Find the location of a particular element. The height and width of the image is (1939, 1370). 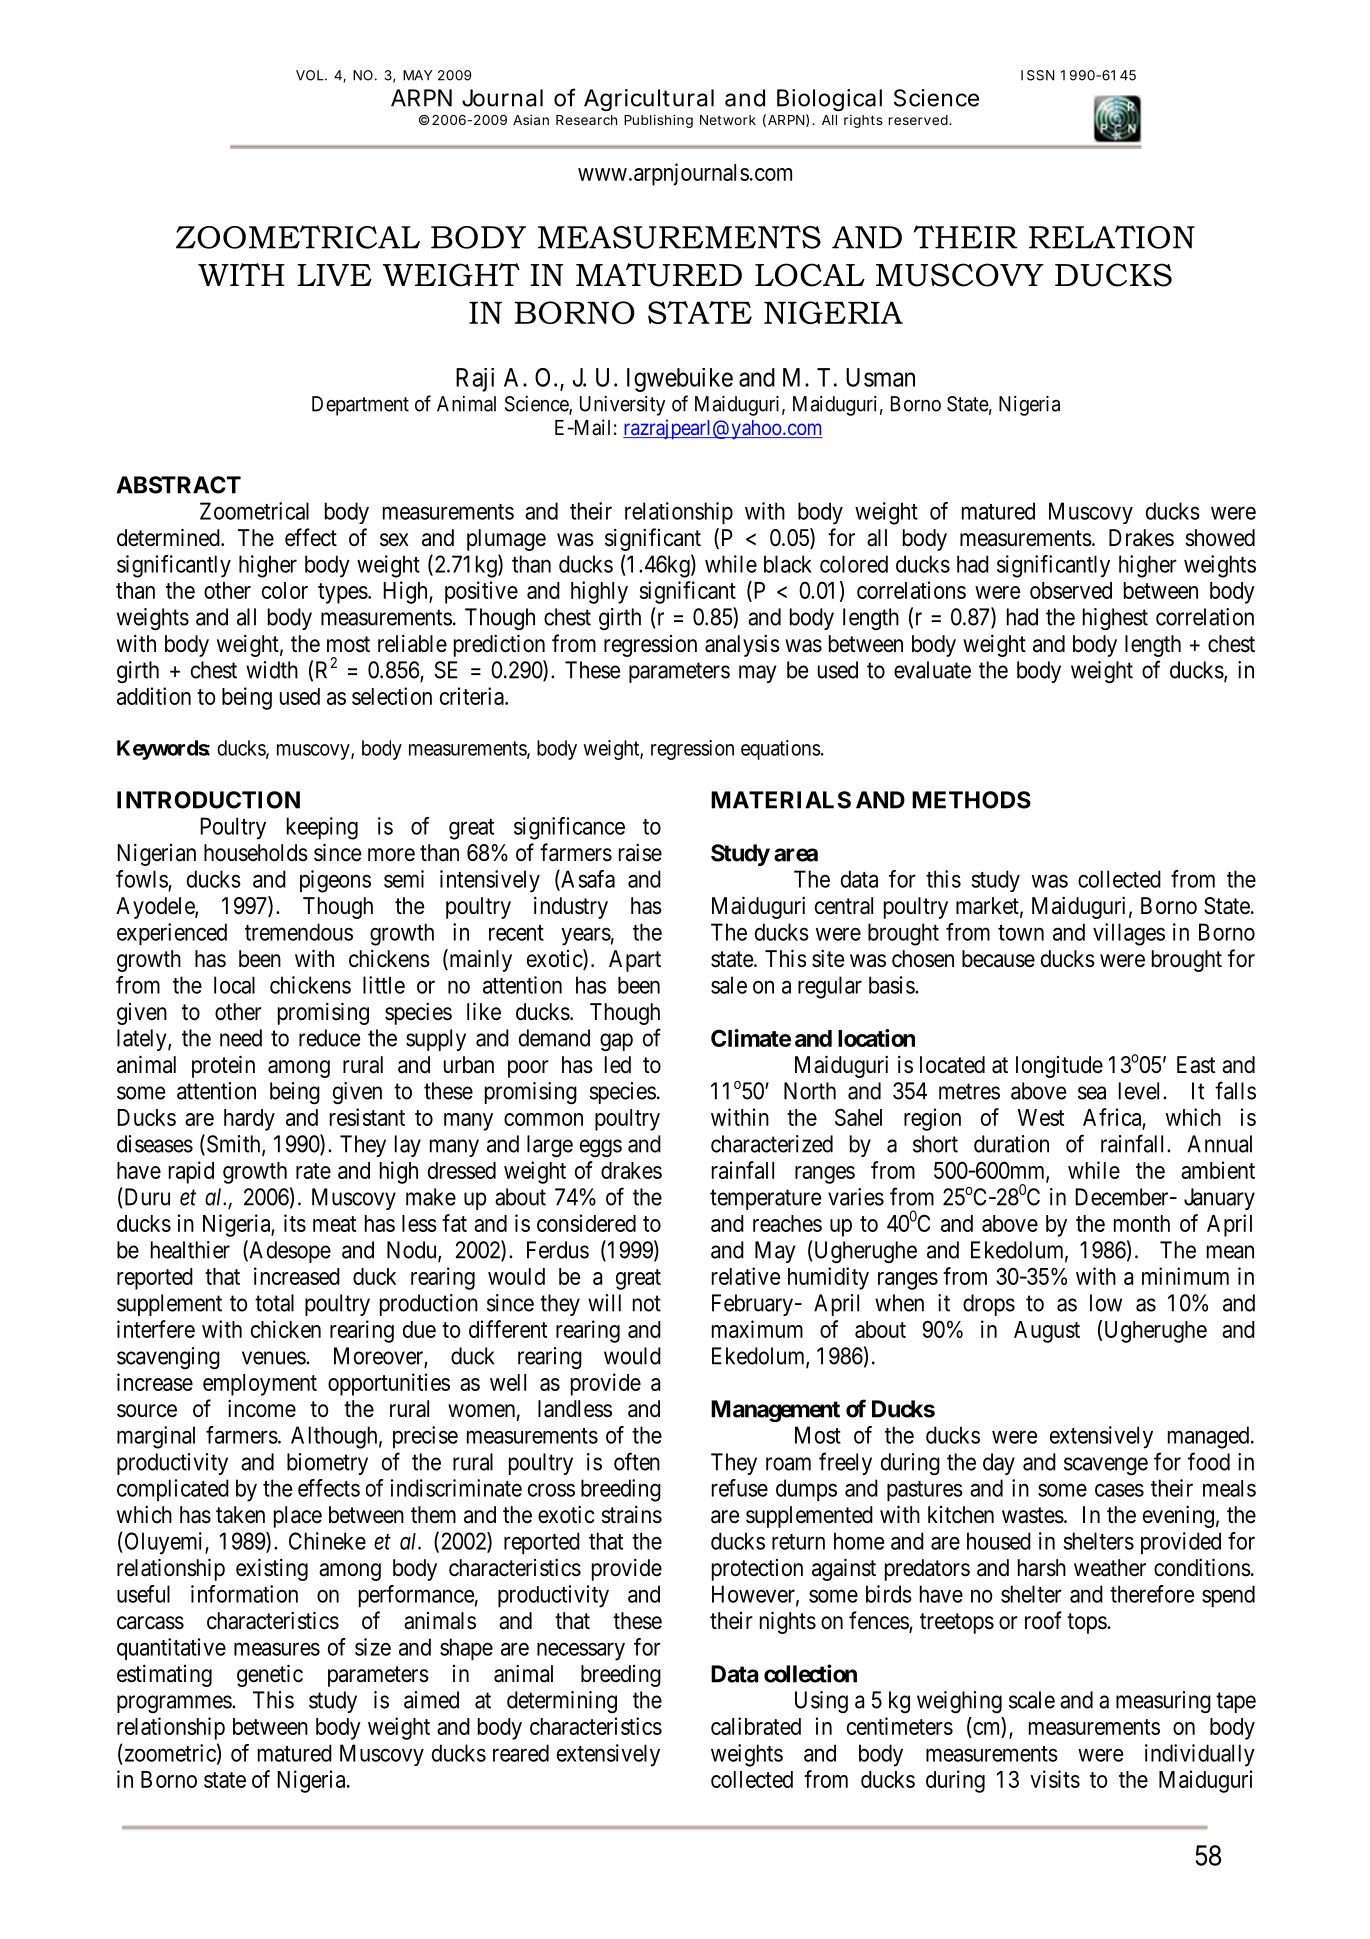

tremendous is located at coordinates (299, 932).
